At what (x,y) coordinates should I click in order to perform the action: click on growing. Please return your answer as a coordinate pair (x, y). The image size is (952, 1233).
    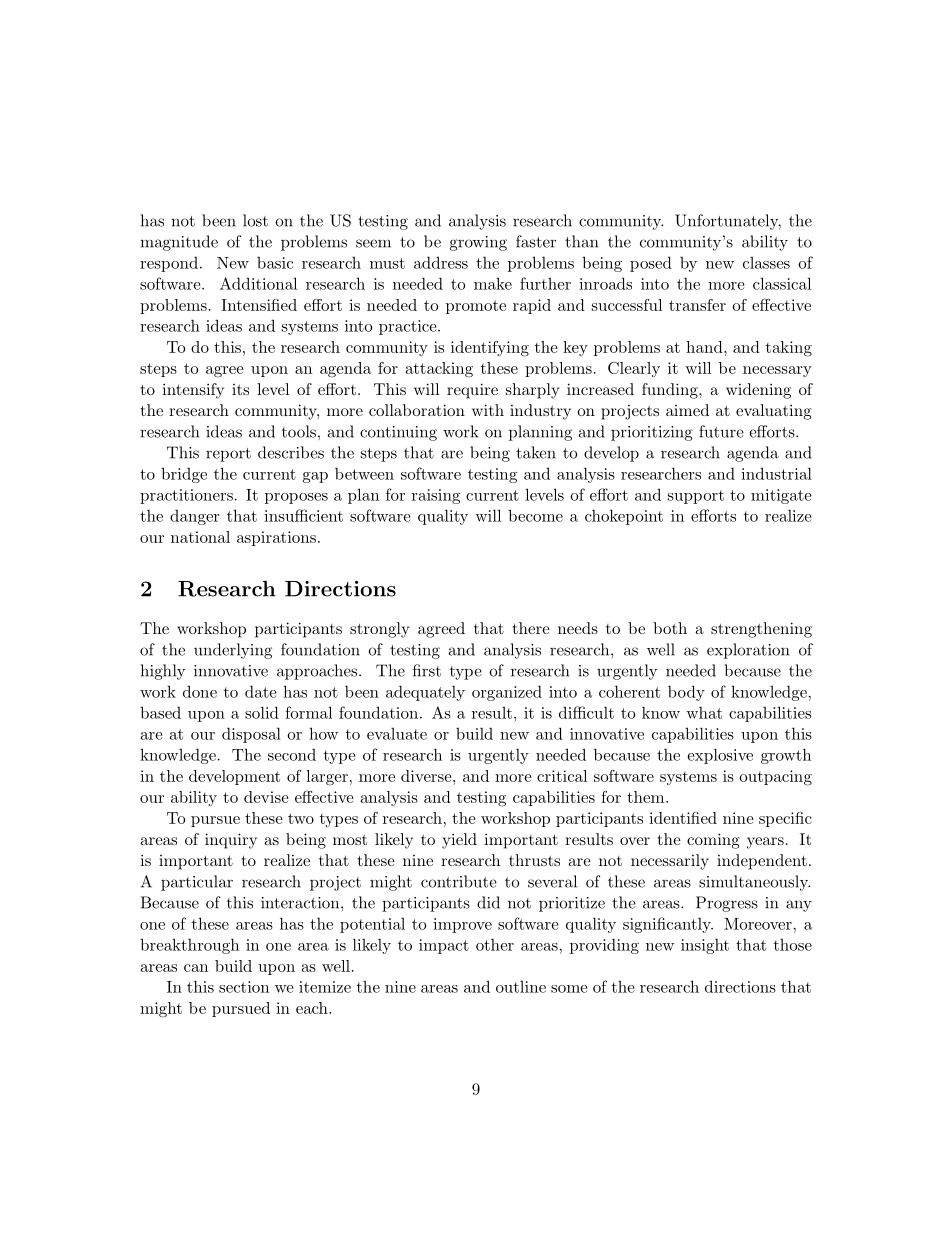
    Looking at the image, I should click on (478, 243).
